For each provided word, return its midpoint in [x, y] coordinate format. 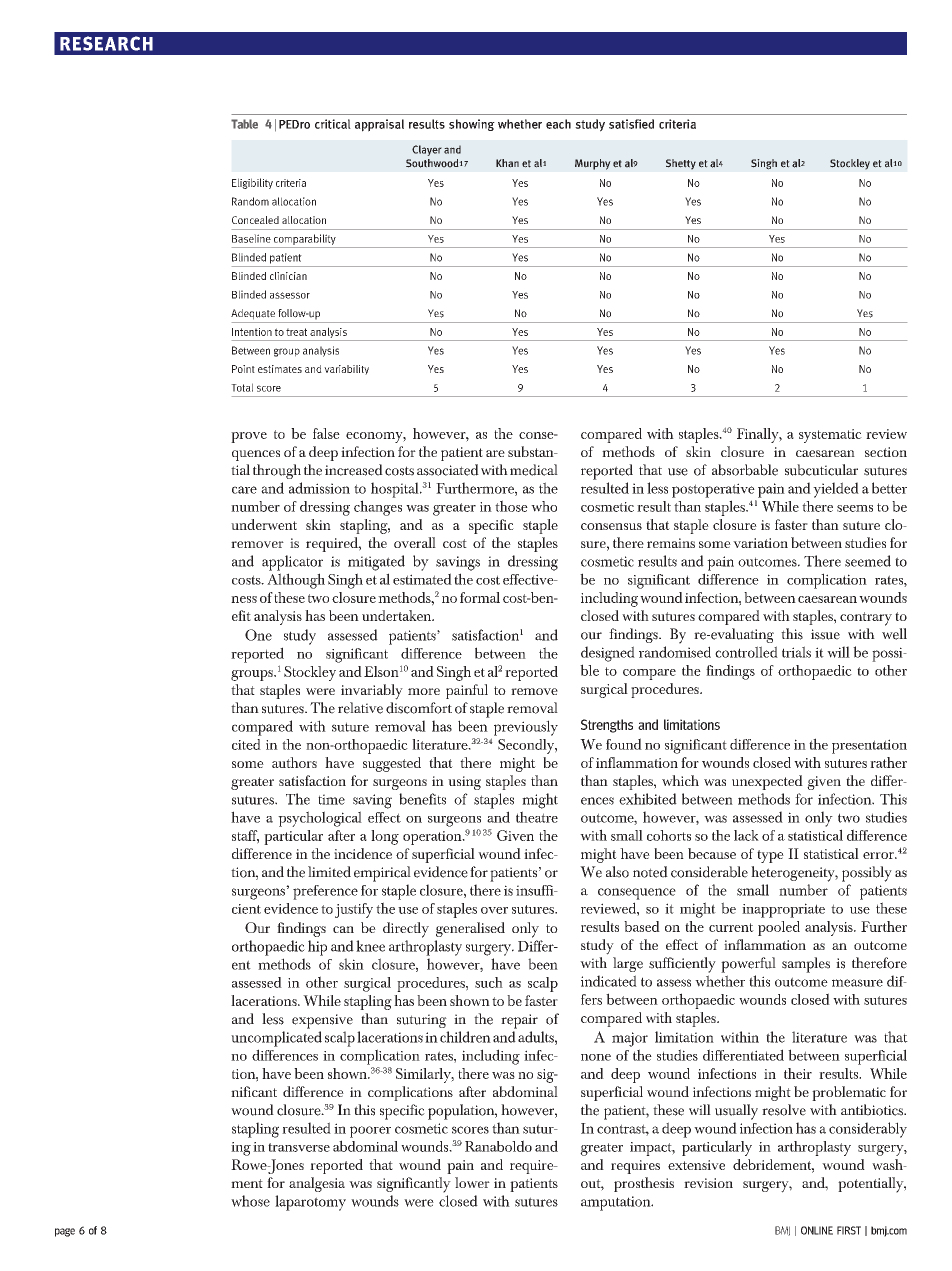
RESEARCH [106, 43]
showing [472, 125]
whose [250, 1201]
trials [796, 652]
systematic [830, 436]
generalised [470, 929]
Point [243, 369]
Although [296, 581]
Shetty [681, 164]
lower [472, 1182]
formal [480, 597]
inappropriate [783, 910]
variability [346, 370]
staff [245, 836]
